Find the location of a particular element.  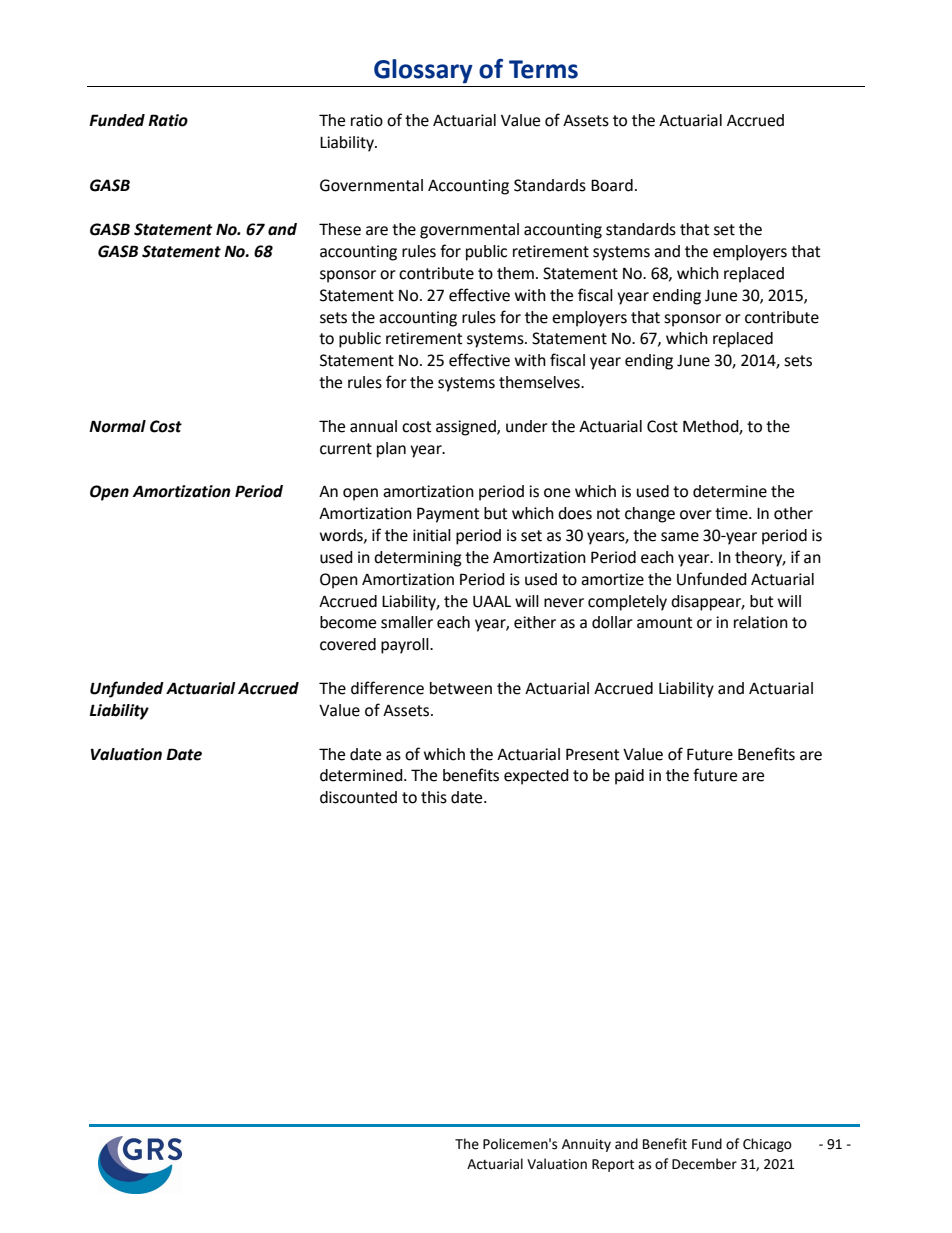

Report is located at coordinates (613, 1165).
